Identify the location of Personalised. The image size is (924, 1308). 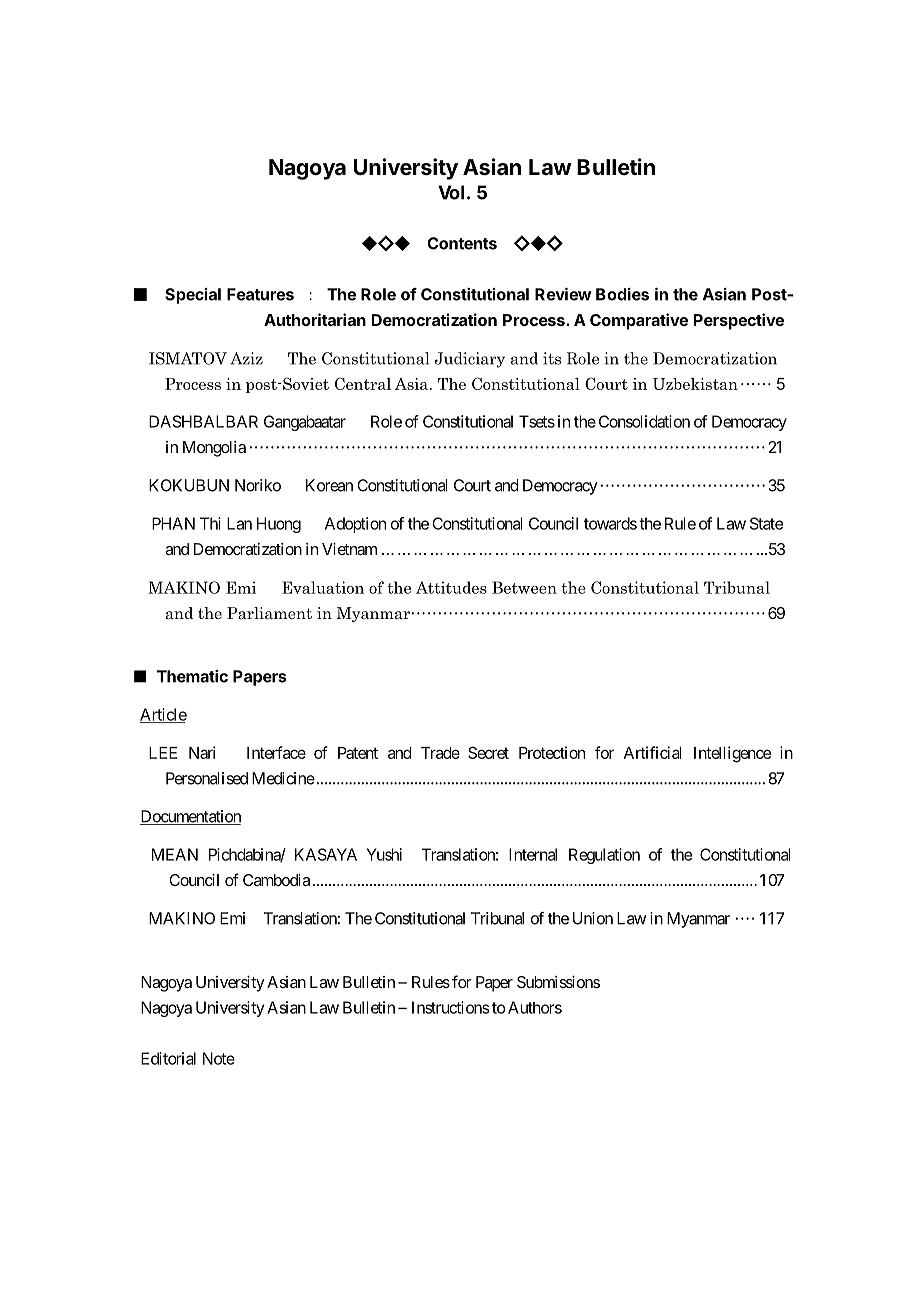
(207, 778).
